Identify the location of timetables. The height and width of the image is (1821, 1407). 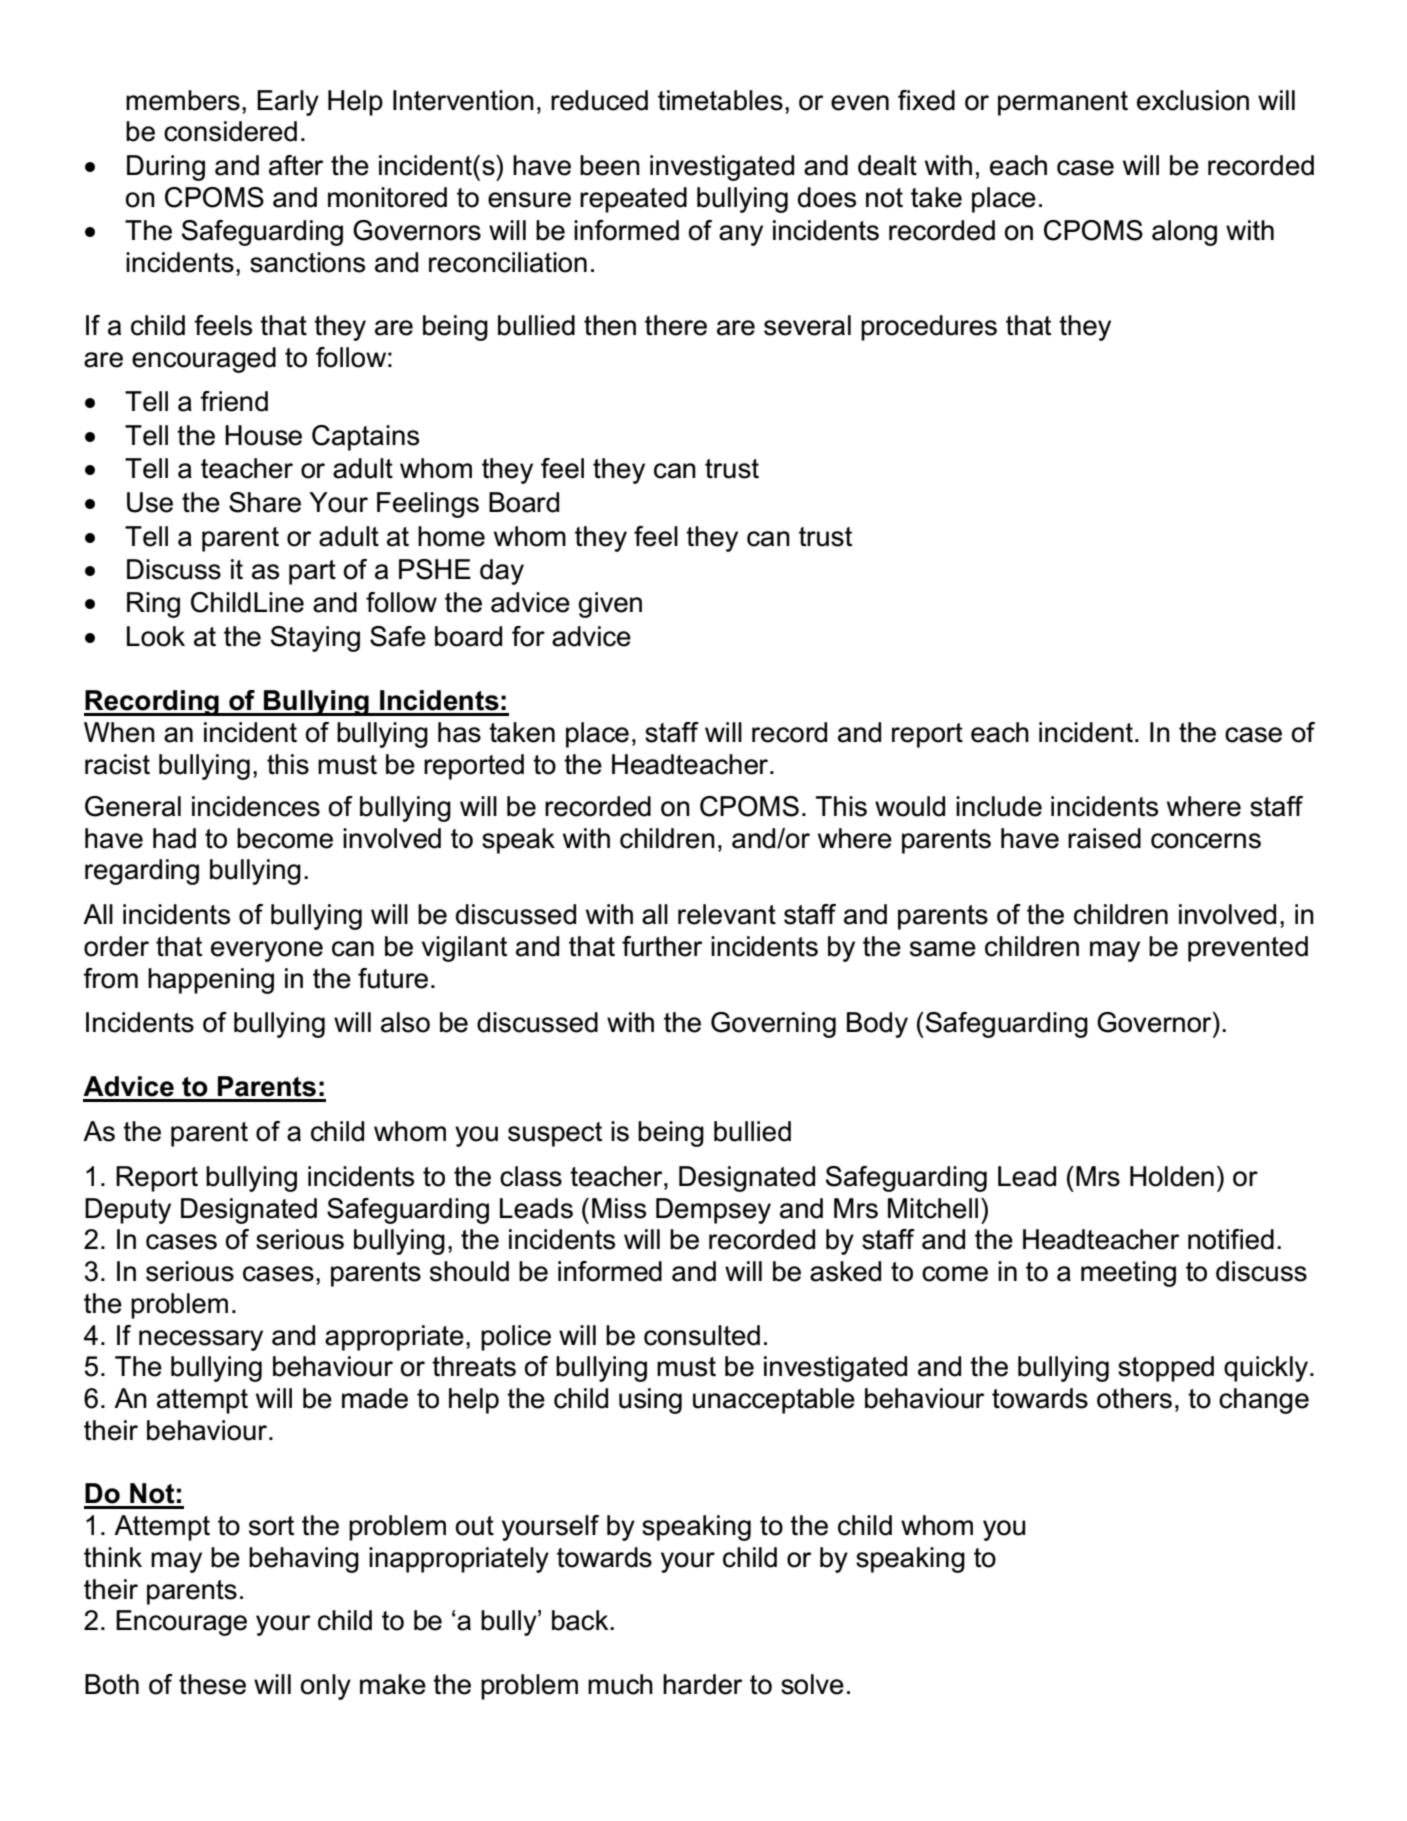
(720, 100).
